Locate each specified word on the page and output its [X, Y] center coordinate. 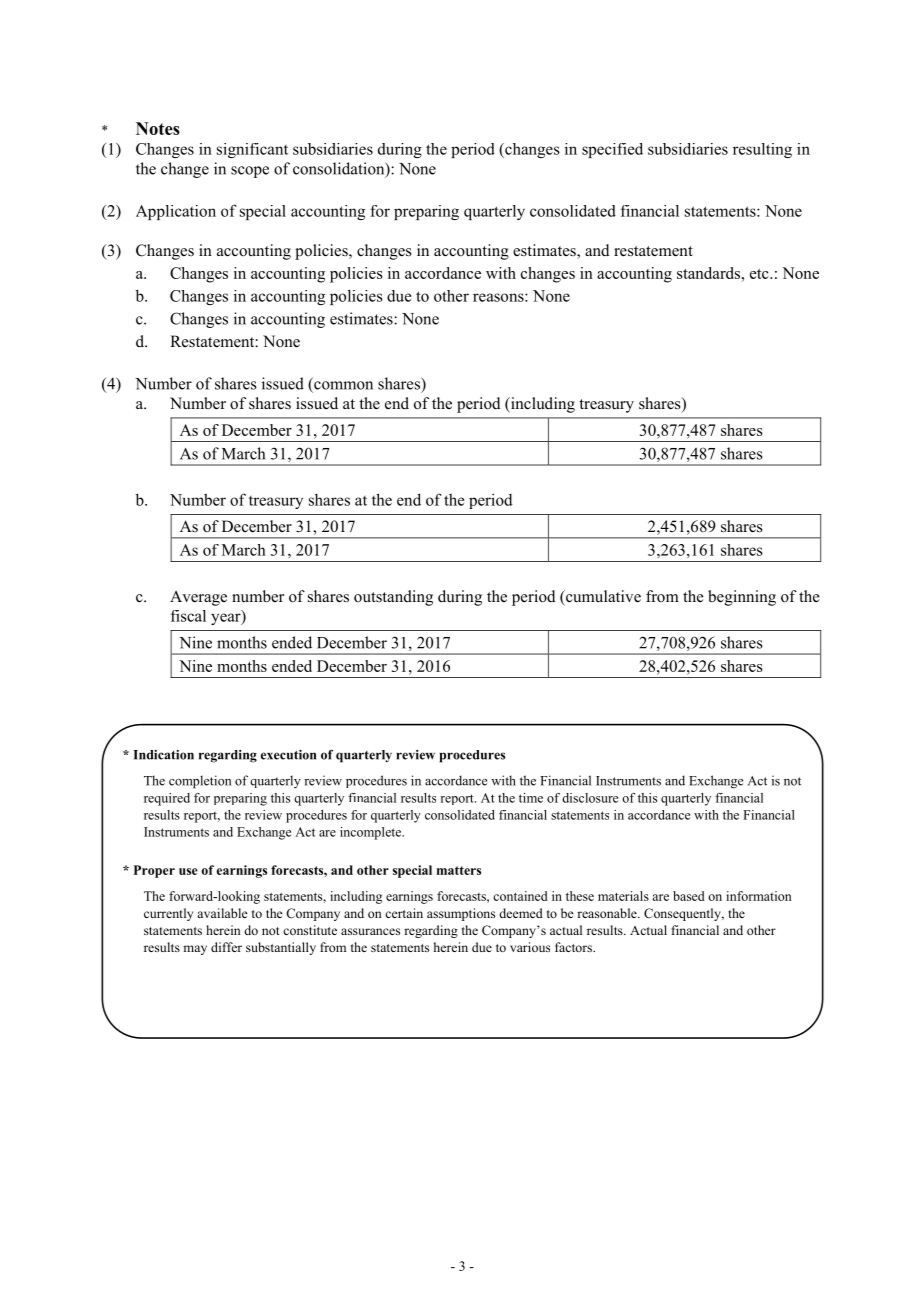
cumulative [602, 596]
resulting [762, 150]
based [689, 896]
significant [252, 150]
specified [612, 150]
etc [760, 274]
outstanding [393, 598]
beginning [742, 598]
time [531, 798]
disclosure [590, 798]
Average [198, 598]
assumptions [461, 914]
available [222, 913]
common [343, 385]
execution [288, 755]
